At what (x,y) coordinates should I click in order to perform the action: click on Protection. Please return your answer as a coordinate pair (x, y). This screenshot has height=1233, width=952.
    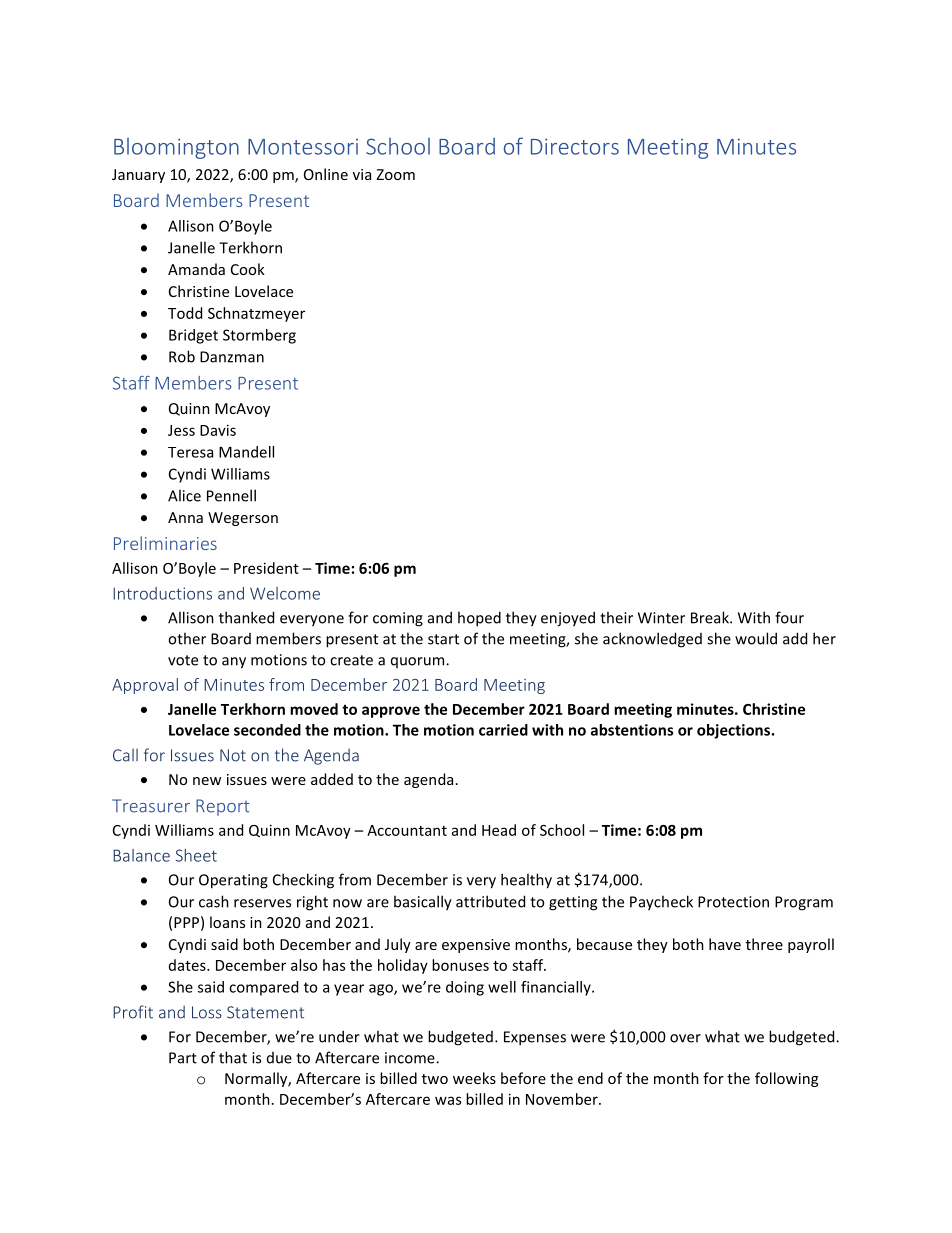
    Looking at the image, I should click on (733, 902).
